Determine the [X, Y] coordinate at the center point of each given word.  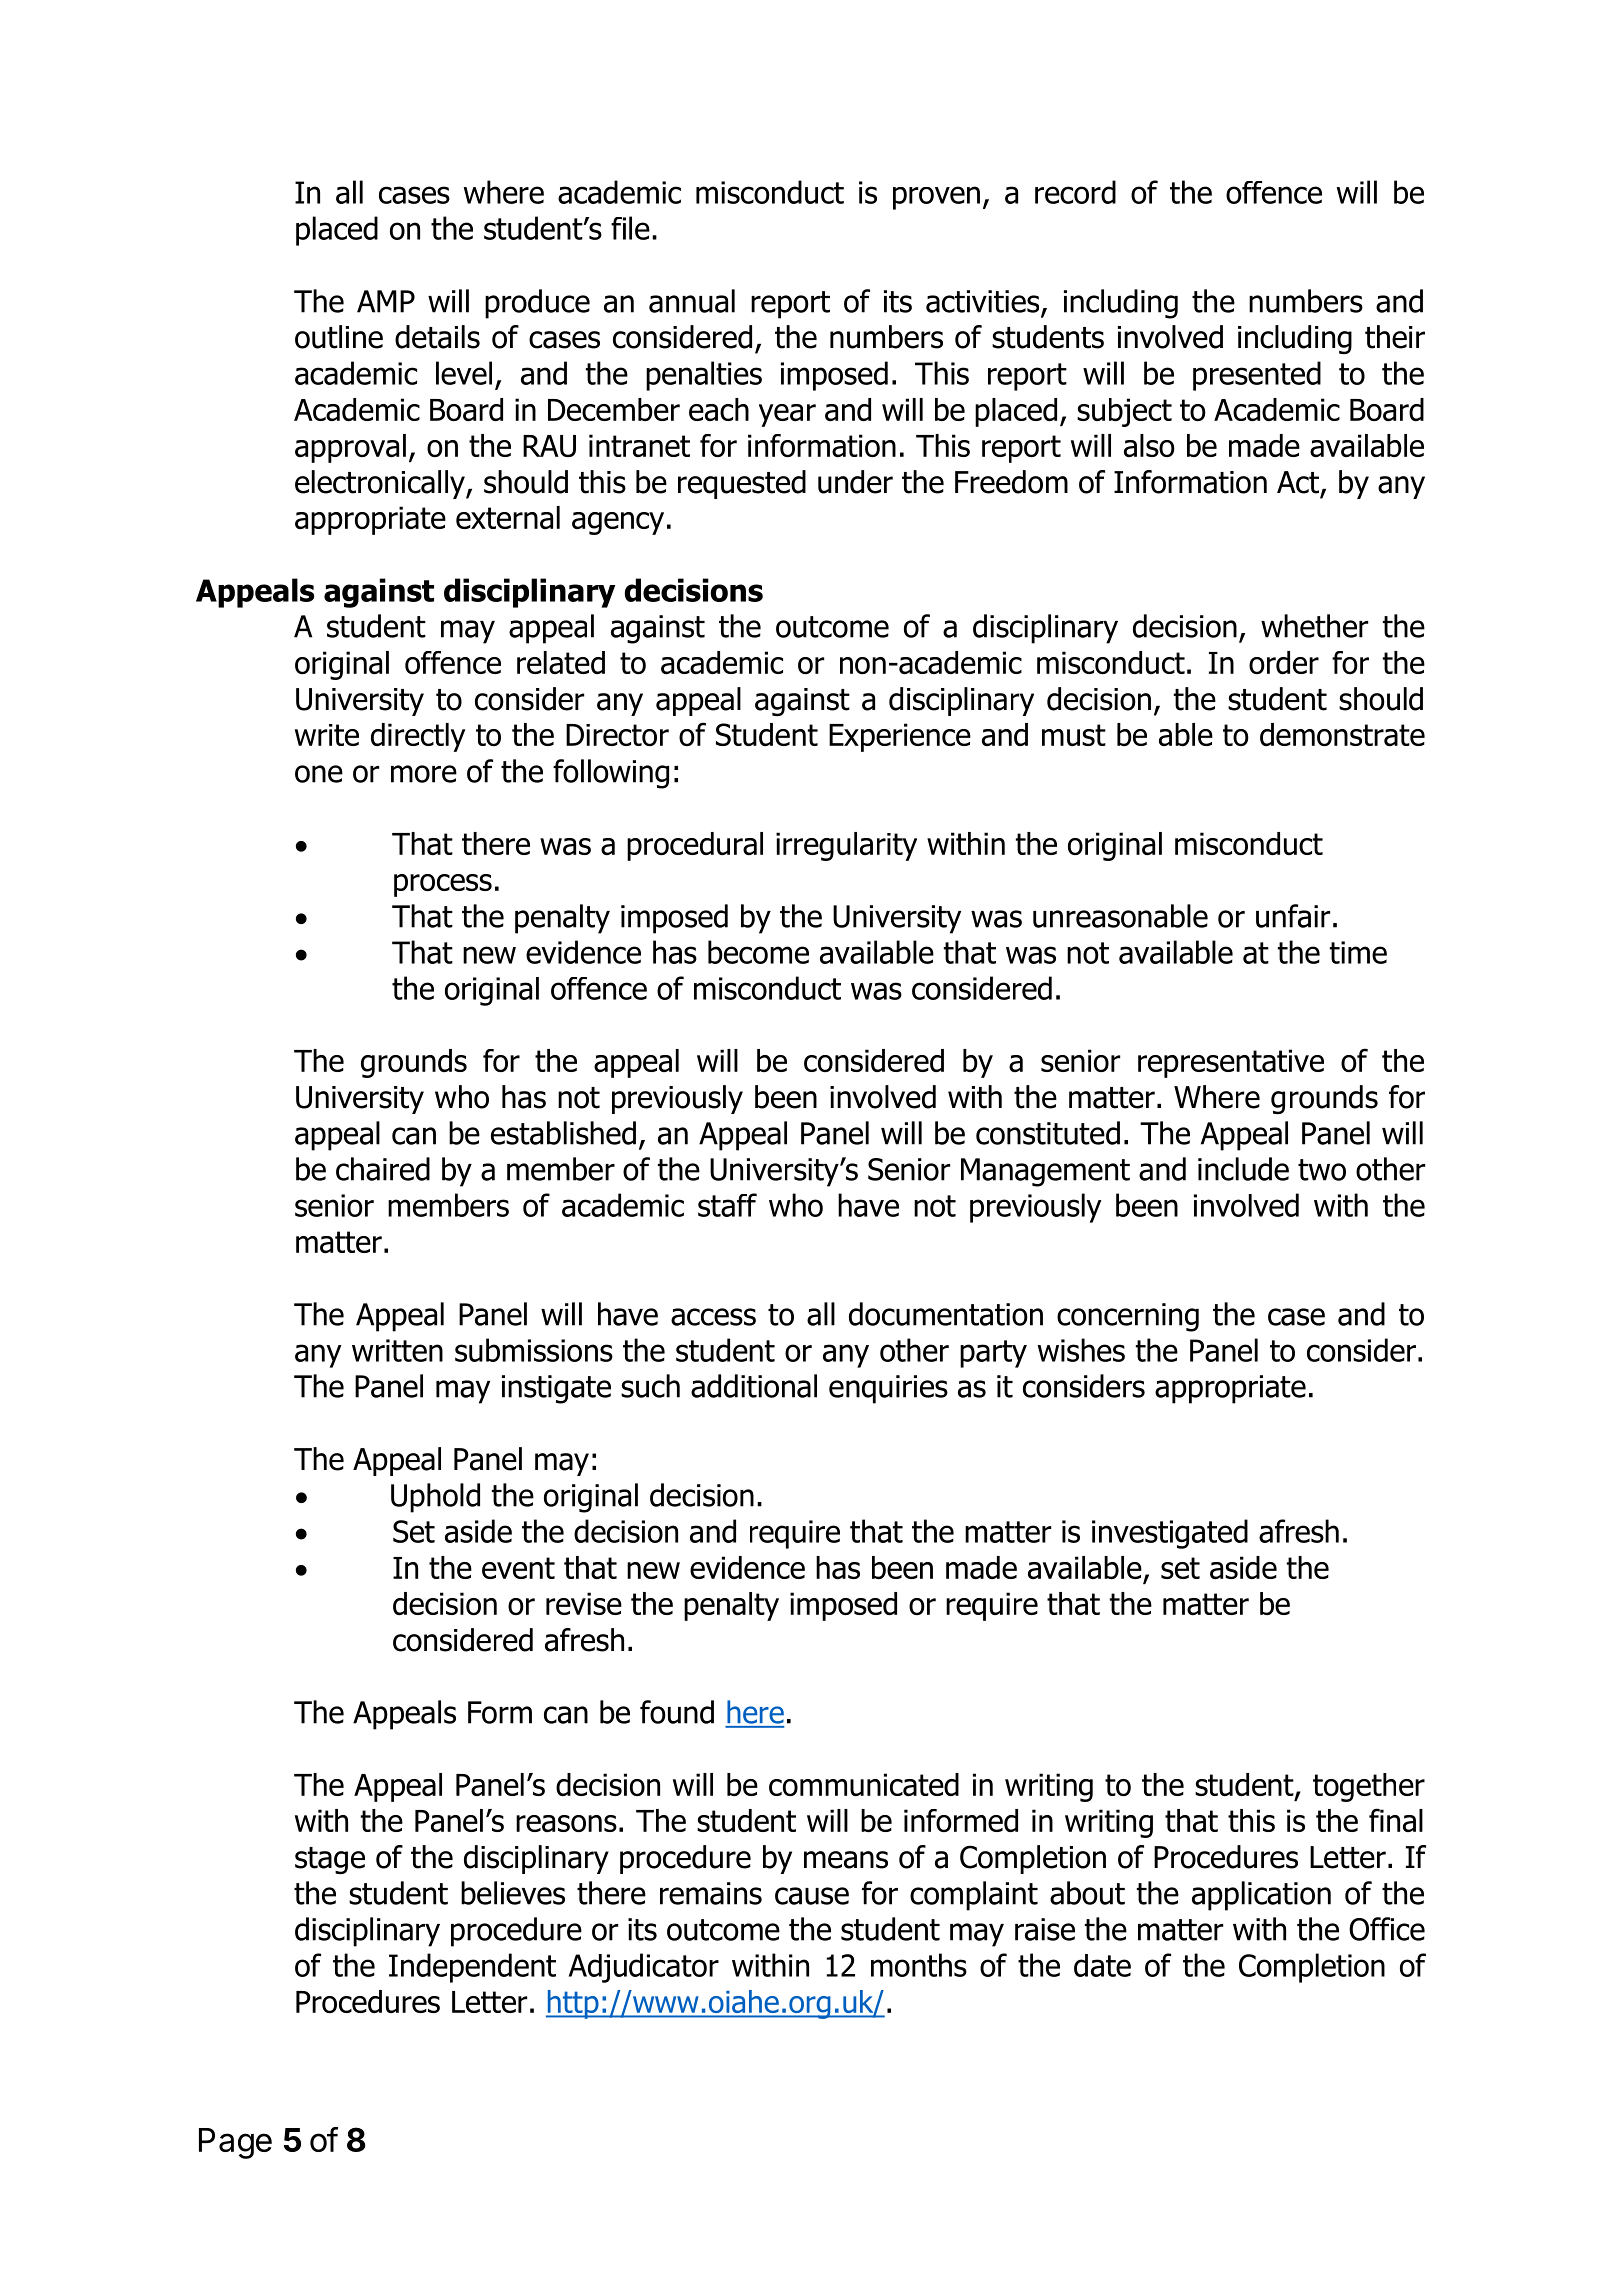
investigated [1170, 1534]
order [1284, 662]
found [677, 1712]
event [518, 1568]
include [1243, 1169]
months [919, 1965]
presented [1257, 376]
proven [936, 198]
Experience [900, 737]
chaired [383, 1169]
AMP [386, 301]
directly [418, 737]
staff [727, 1205]
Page [235, 2143]
